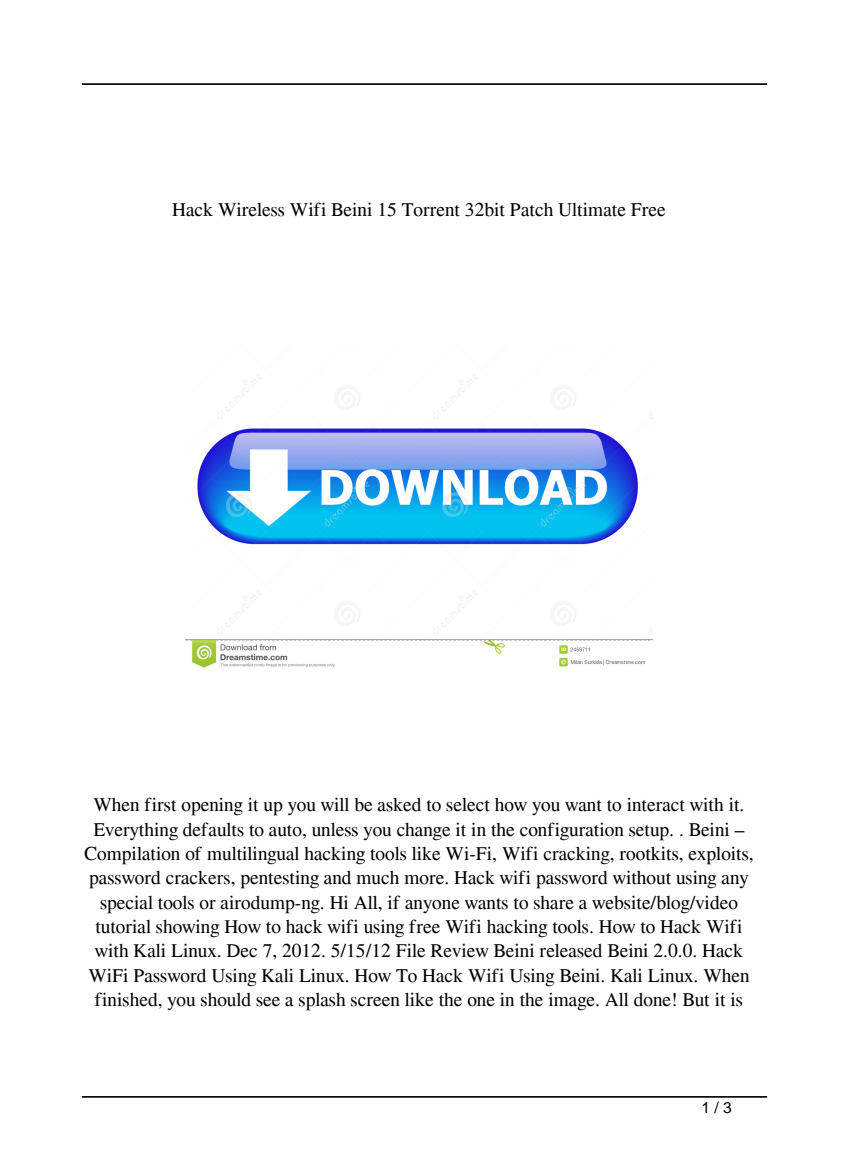 This screenshot has height=1152, width=849. I want to click on setup, so click(650, 833).
